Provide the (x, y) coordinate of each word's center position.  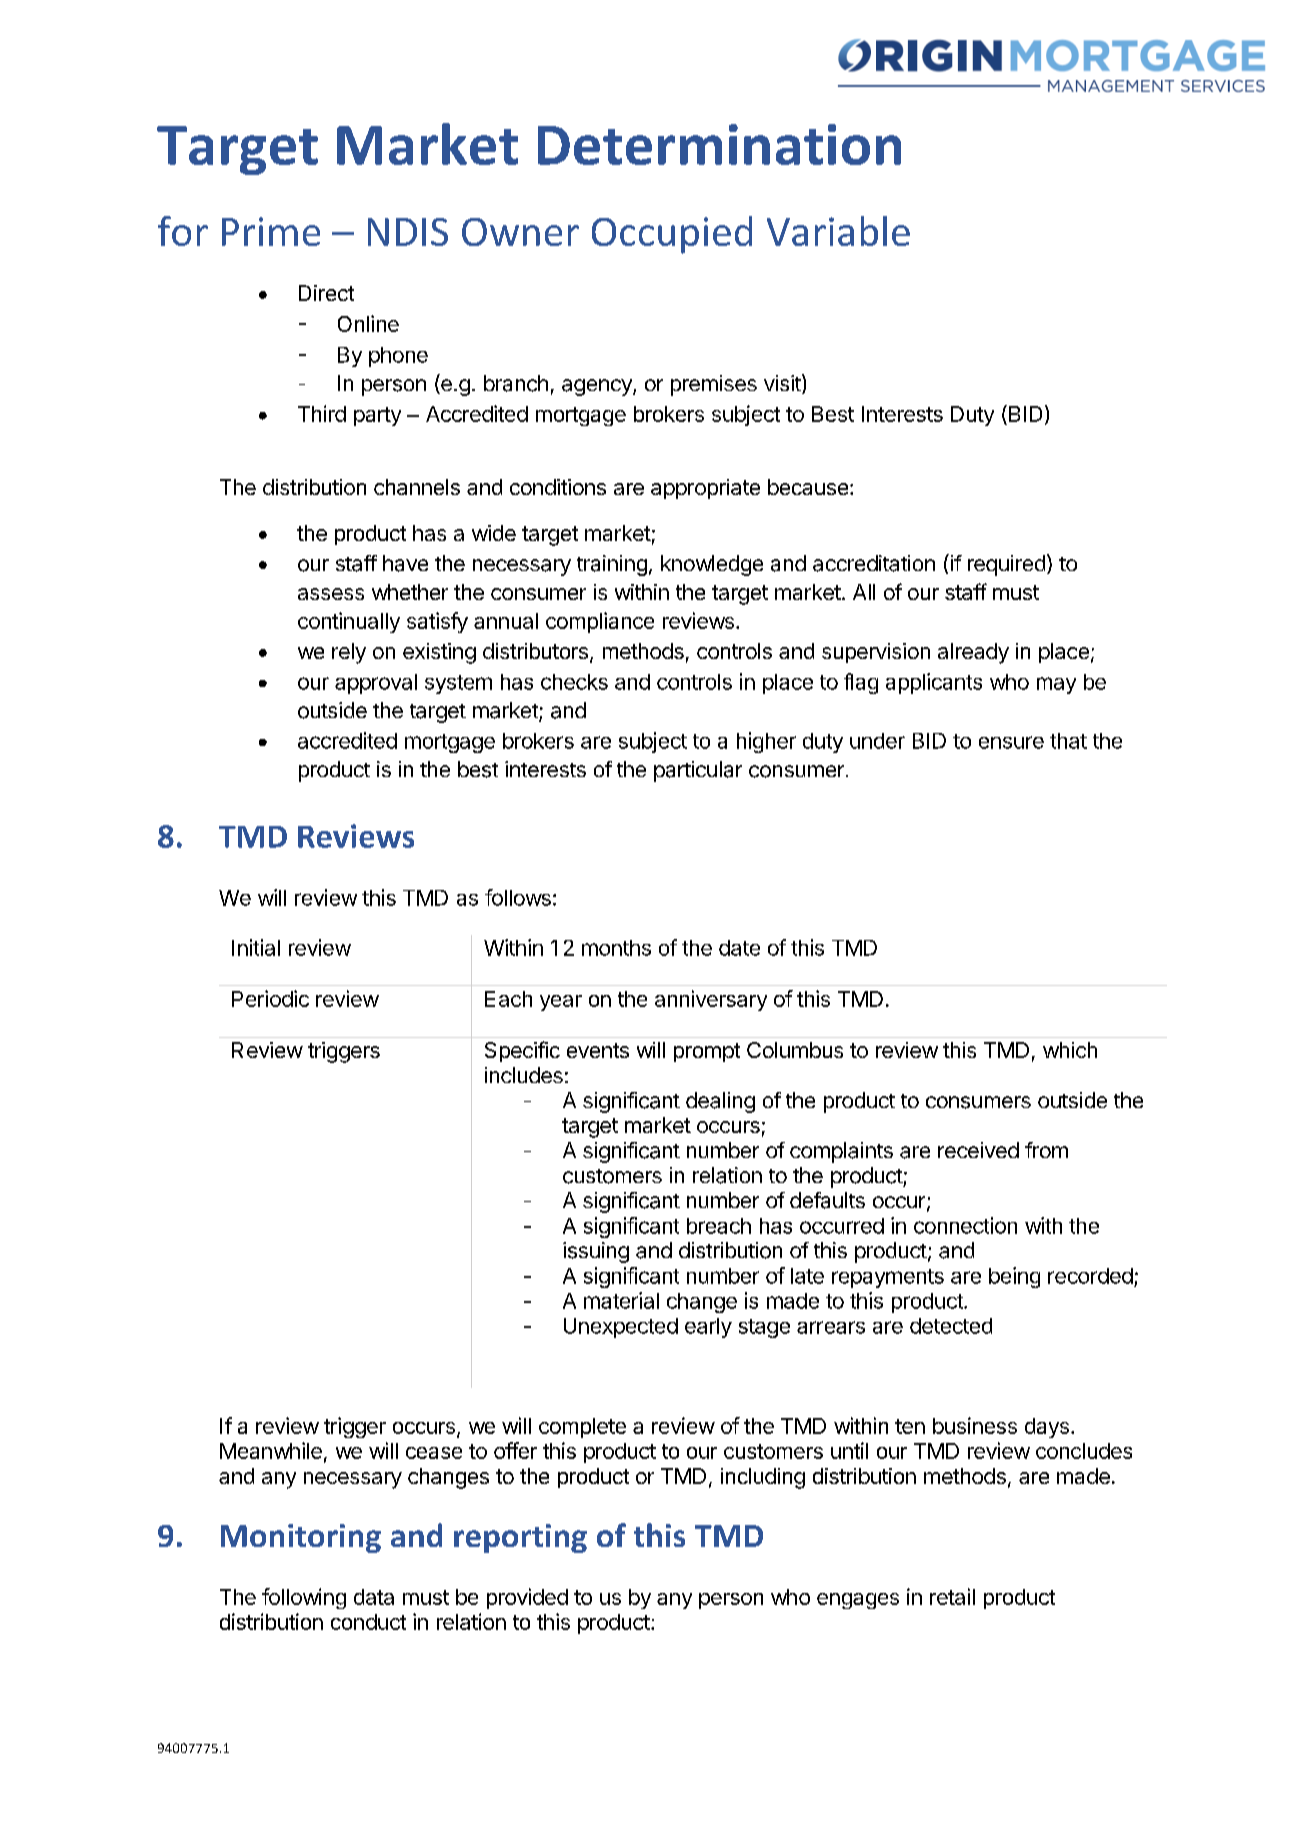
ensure (1011, 742)
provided (527, 1598)
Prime (271, 231)
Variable (838, 231)
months (616, 948)
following (304, 1598)
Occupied (672, 235)
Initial (256, 947)
